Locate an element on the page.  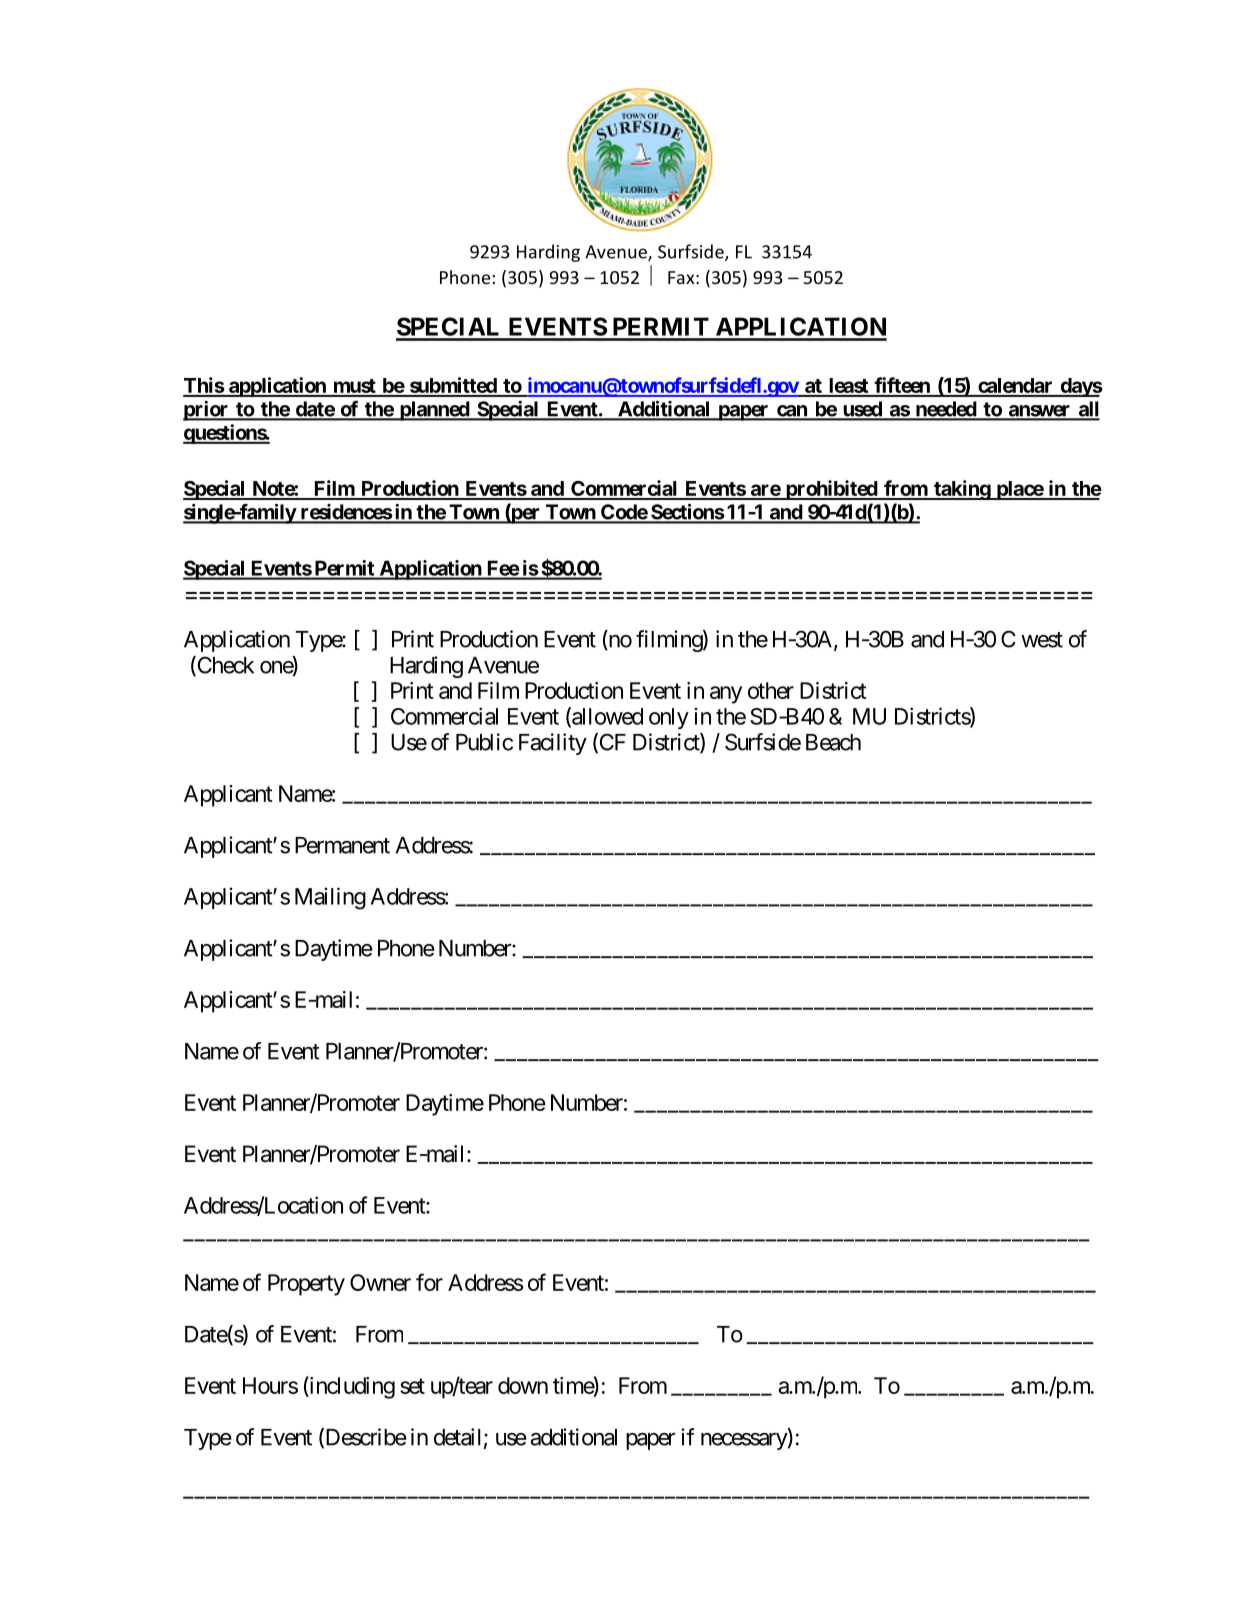
other is located at coordinates (771, 690).
